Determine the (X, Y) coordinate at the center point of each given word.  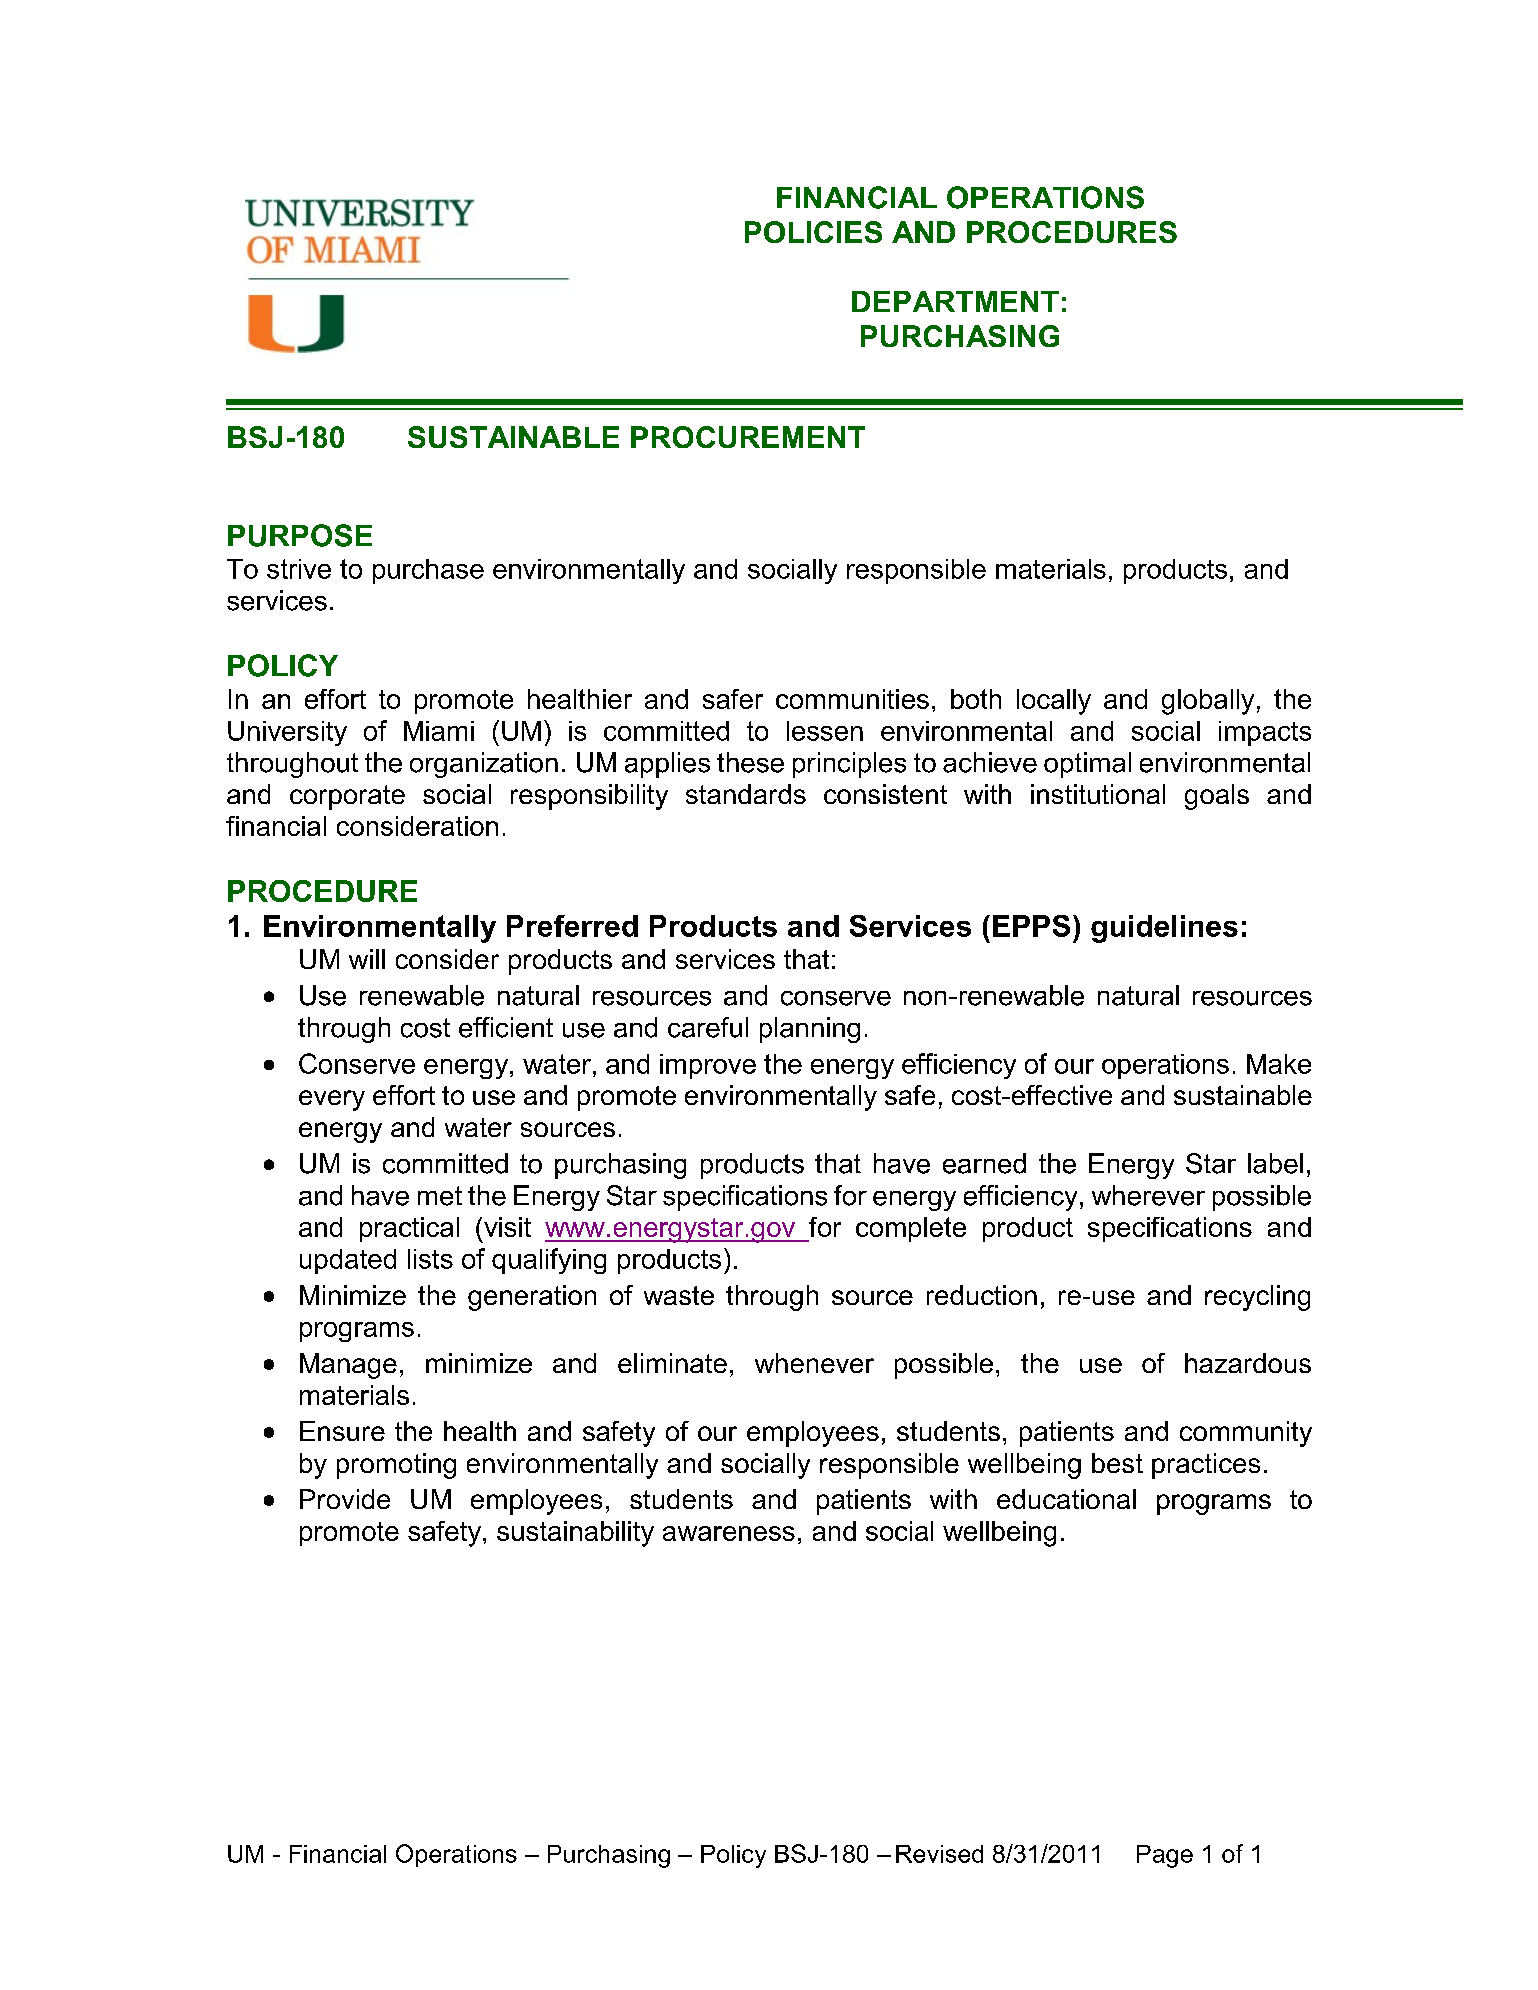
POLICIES (813, 232)
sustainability (575, 1534)
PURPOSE (300, 535)
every (332, 1100)
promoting (396, 1466)
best (1117, 1463)
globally (1208, 702)
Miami (439, 731)
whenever (814, 1363)
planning (810, 1030)
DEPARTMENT (955, 301)
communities (852, 699)
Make (1279, 1064)
